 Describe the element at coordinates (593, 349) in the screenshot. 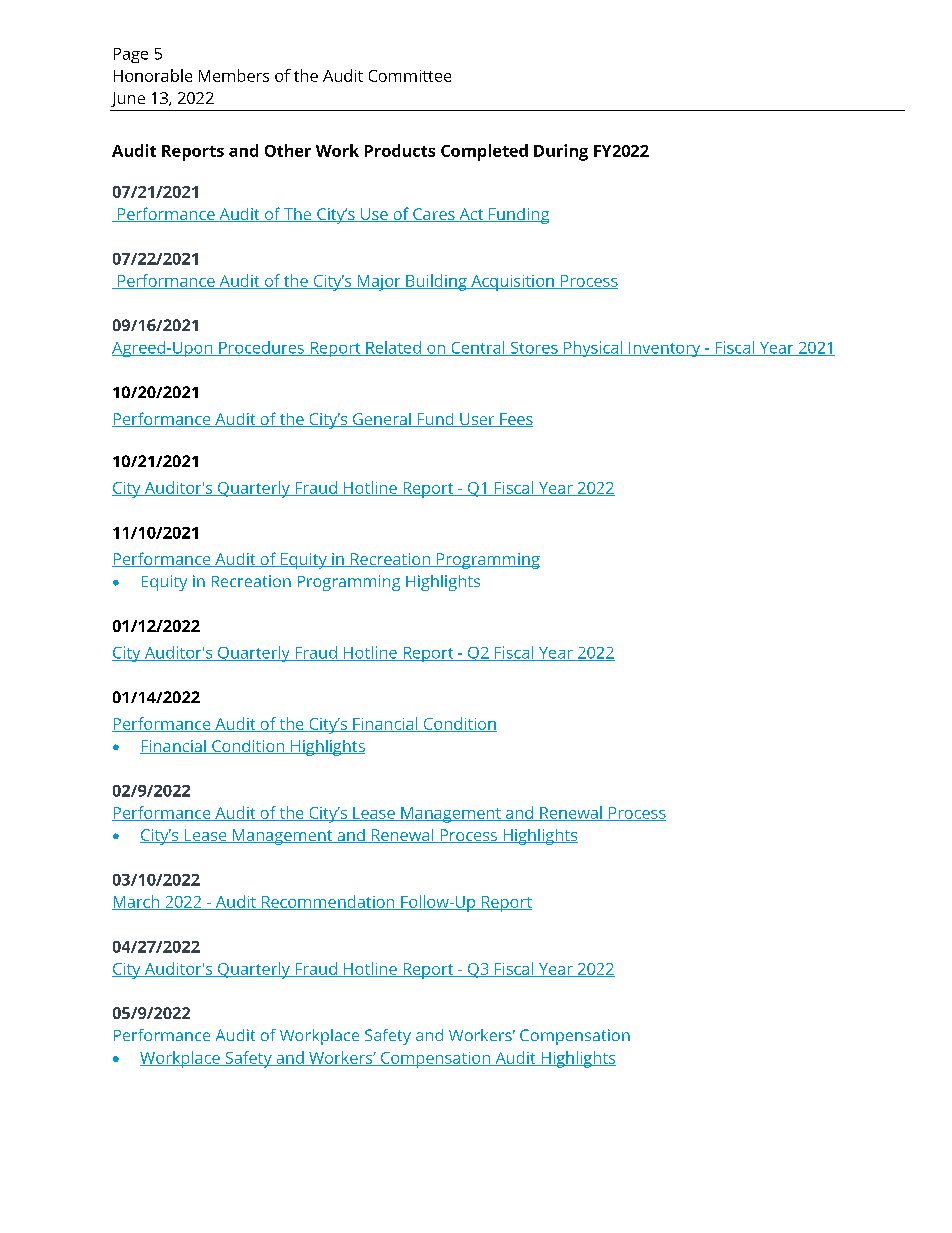

I see `Physical` at that location.
